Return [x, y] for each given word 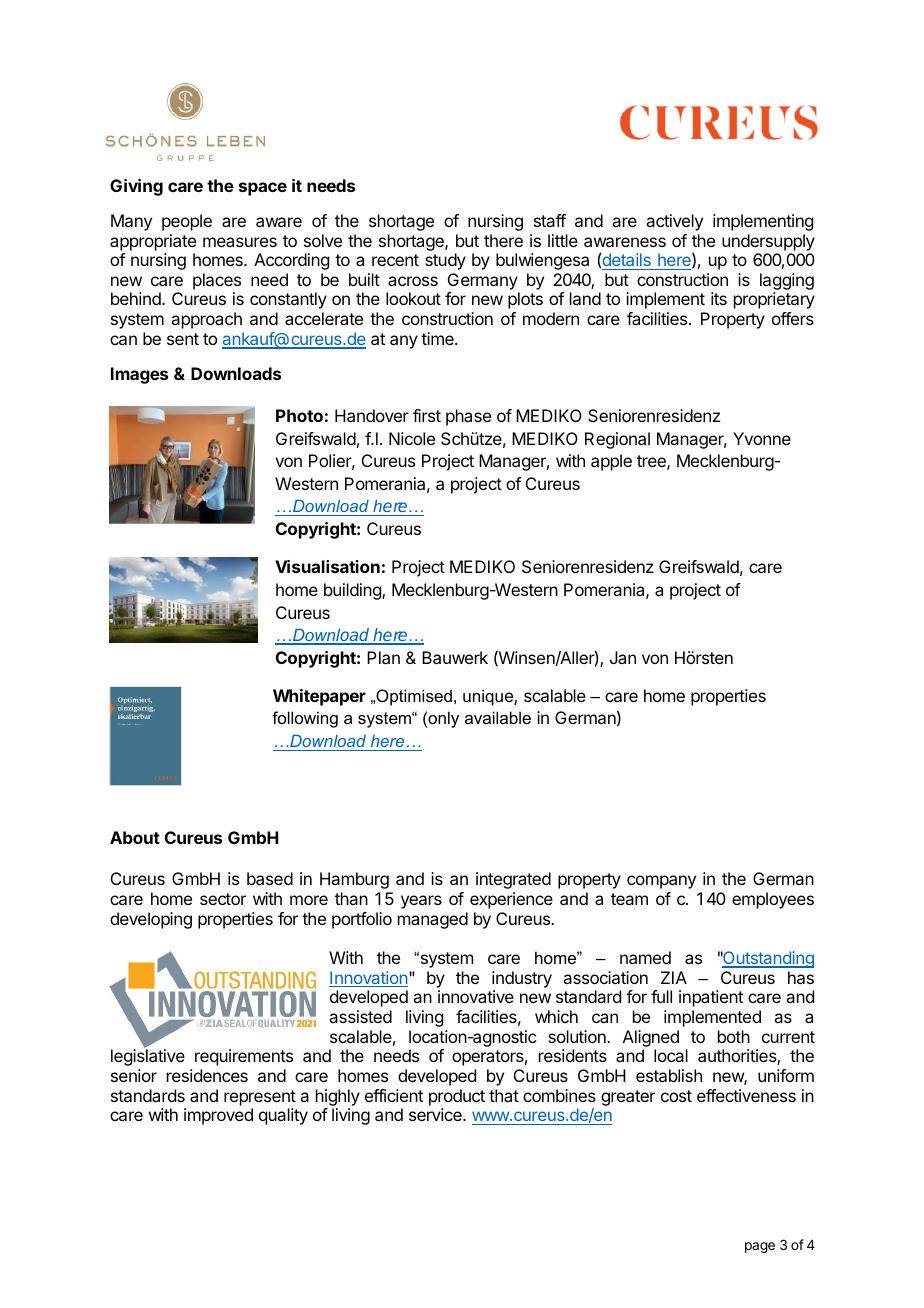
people [187, 222]
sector [223, 899]
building [353, 591]
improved [218, 1116]
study [445, 261]
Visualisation [327, 566]
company [661, 882]
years [421, 902]
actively [674, 222]
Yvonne [762, 438]
